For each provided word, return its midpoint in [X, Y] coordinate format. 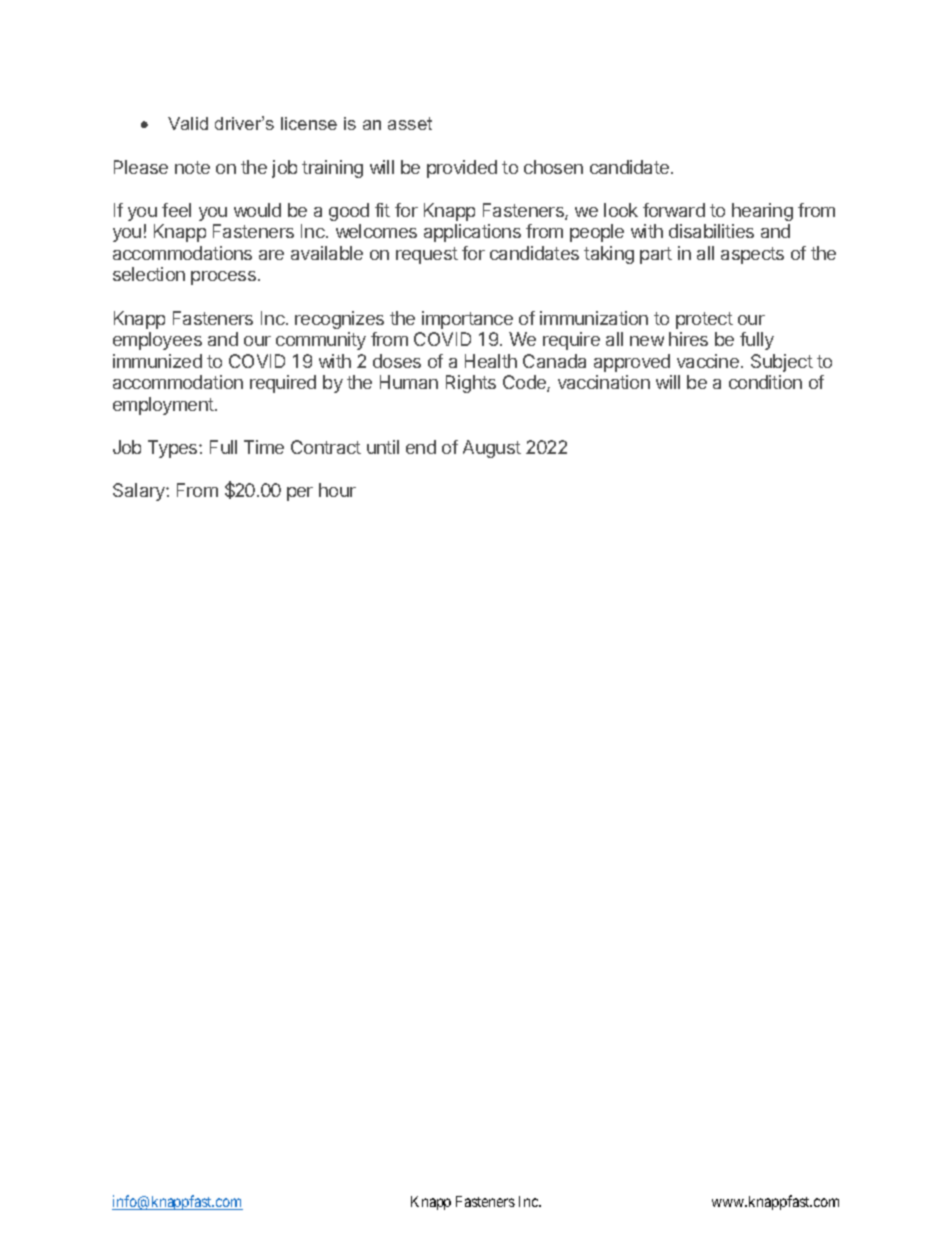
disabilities [711, 231]
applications [472, 233]
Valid [188, 123]
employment [164, 406]
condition [765, 382]
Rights [471, 384]
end [421, 447]
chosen [553, 167]
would [257, 210]
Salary [140, 492]
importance [467, 320]
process [223, 278]
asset [410, 123]
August [492, 449]
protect [704, 320]
